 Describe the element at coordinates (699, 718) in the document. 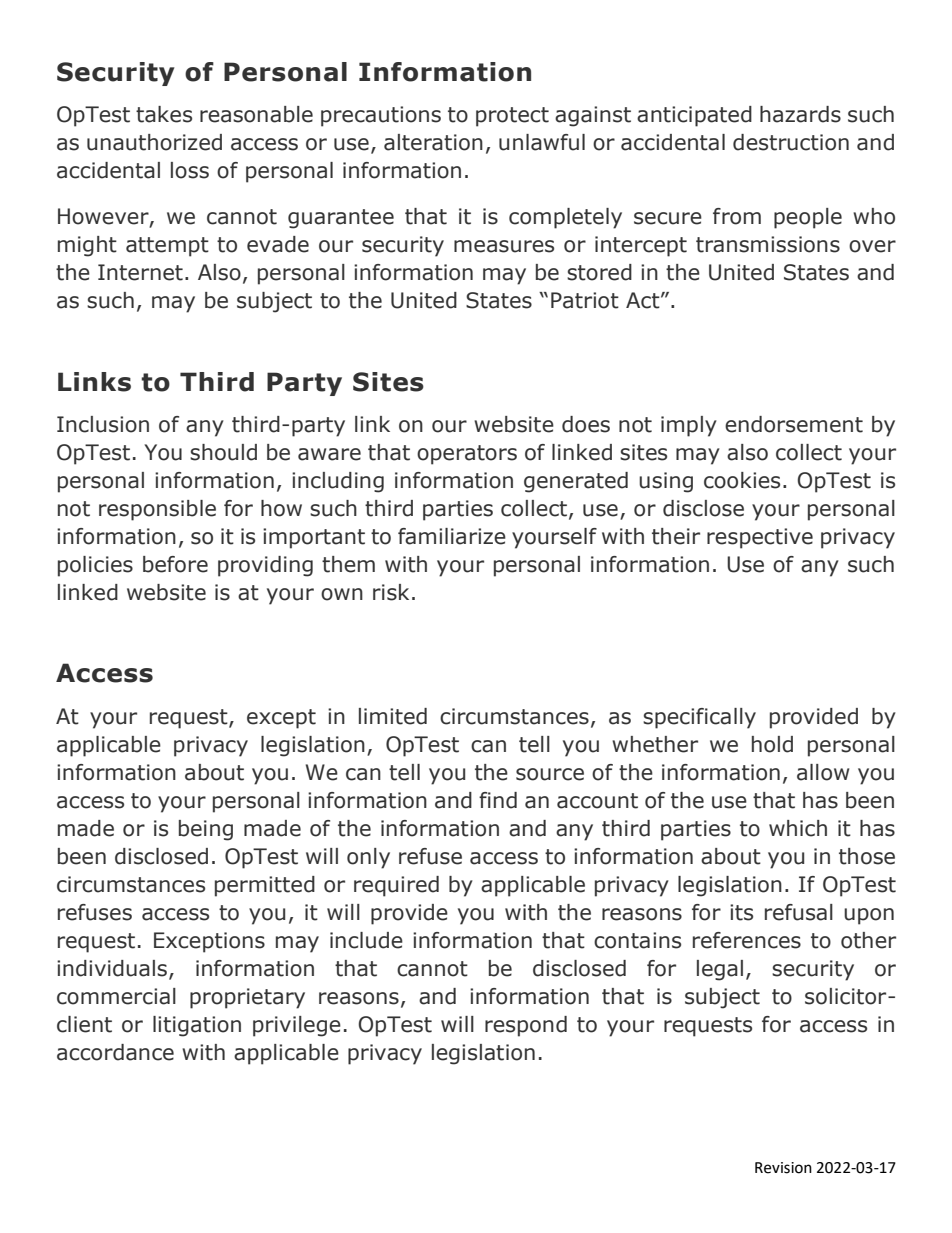

I see `specifically` at that location.
